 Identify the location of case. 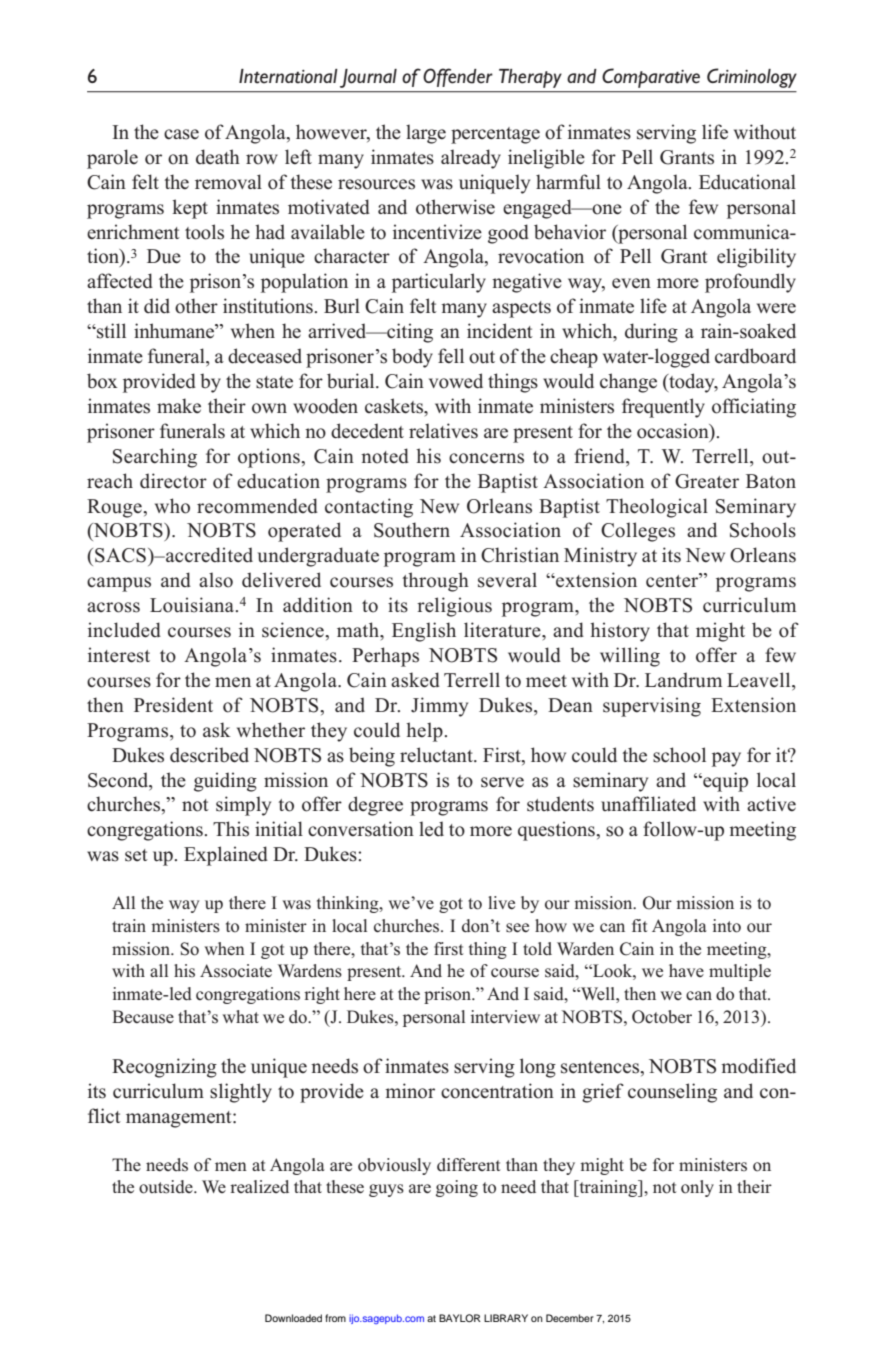
(181, 134).
